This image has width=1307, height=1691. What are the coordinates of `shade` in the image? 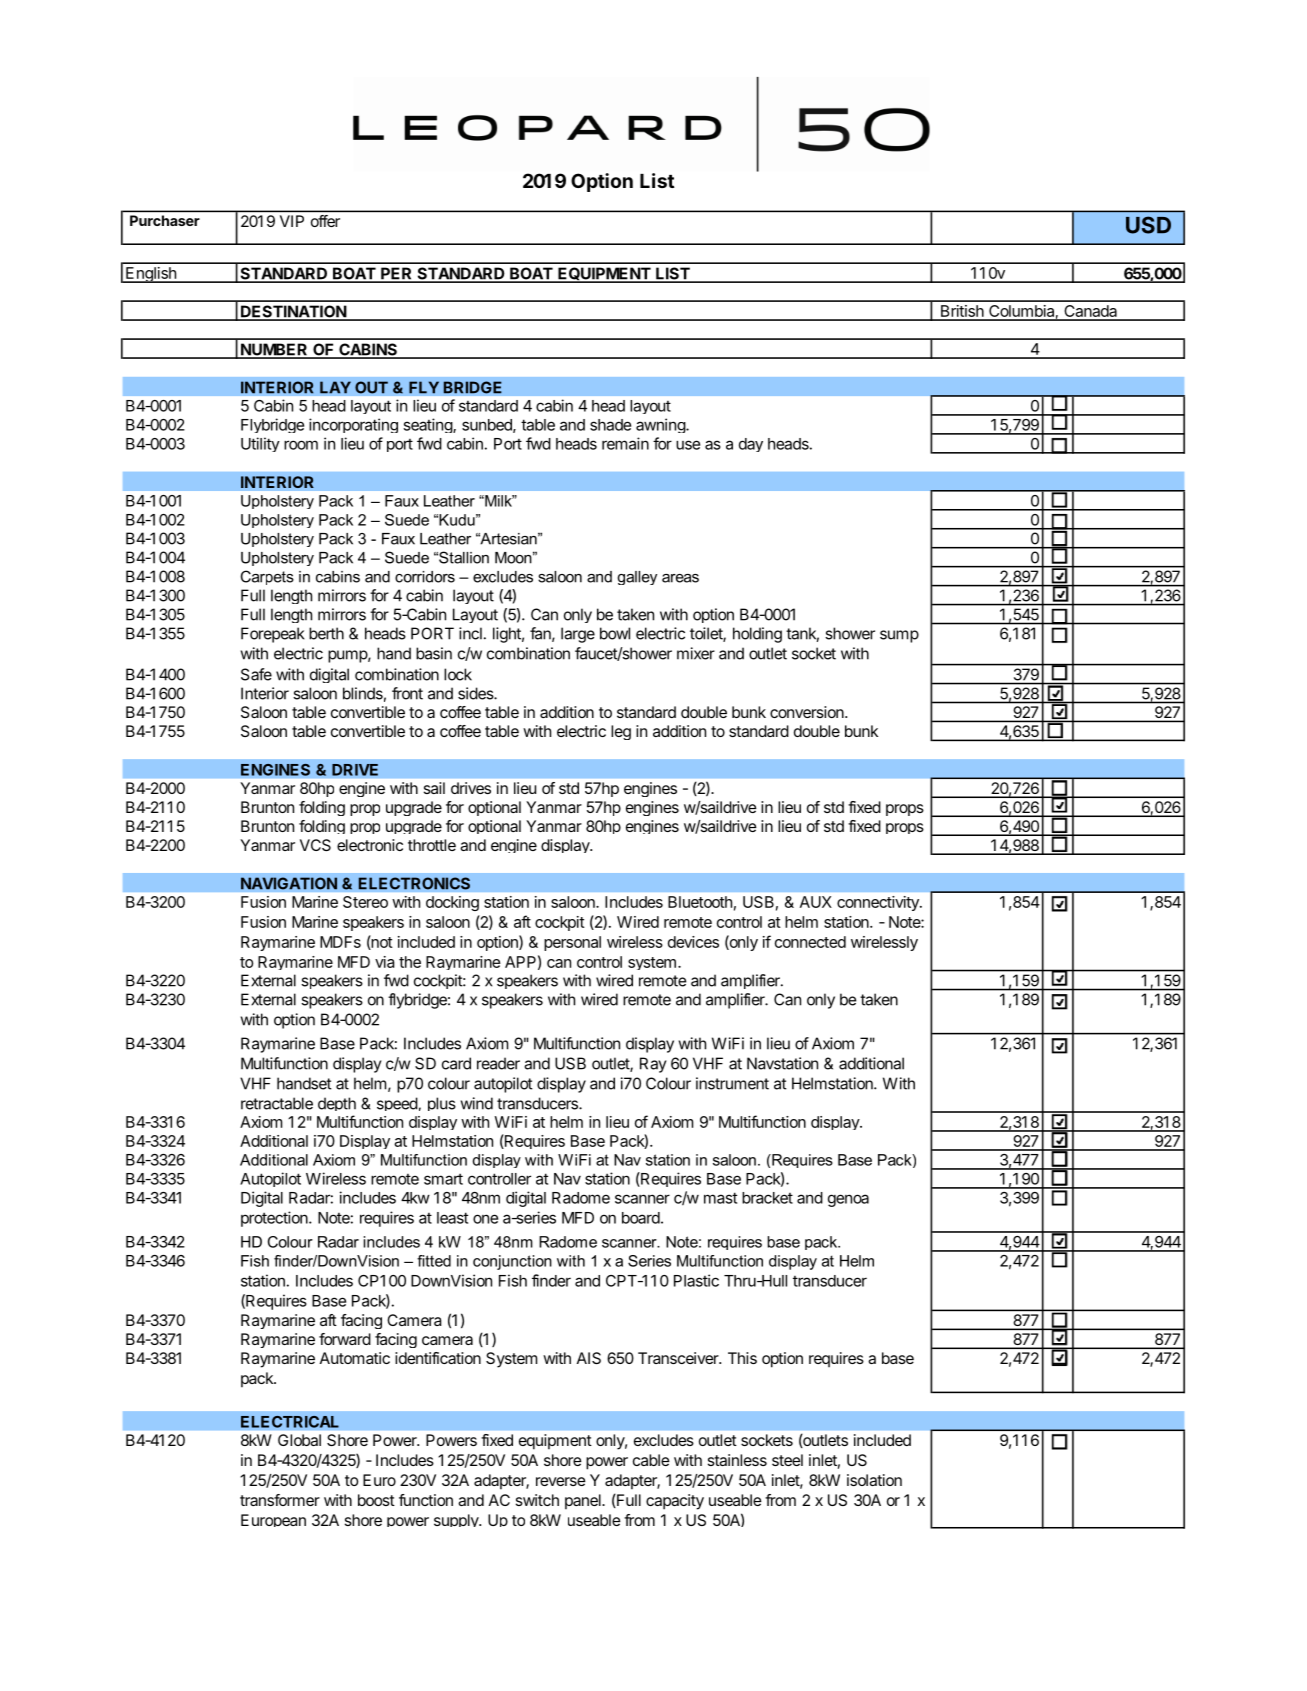 It's located at (610, 425).
